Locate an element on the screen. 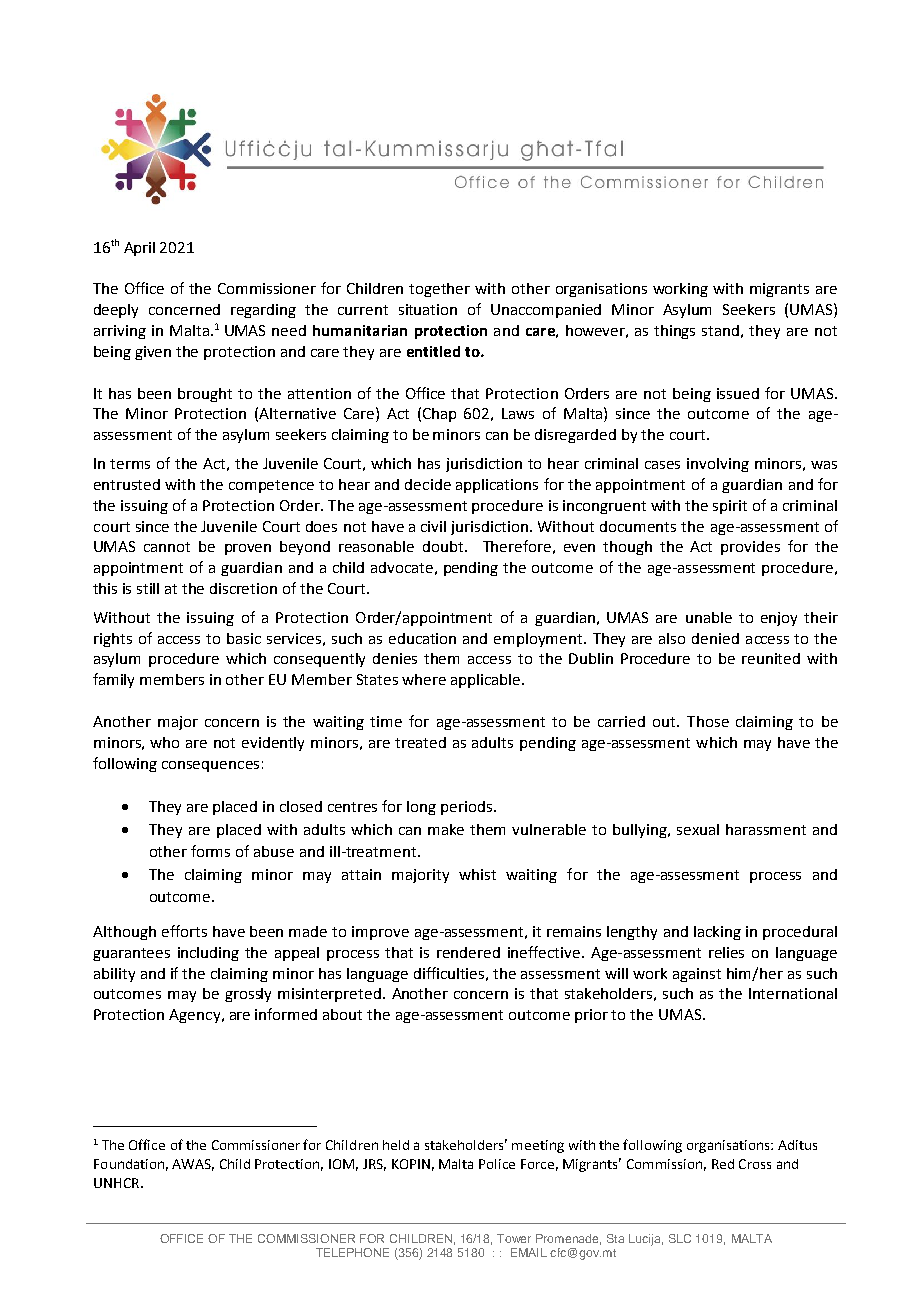  UNHCR is located at coordinates (116, 1183).
